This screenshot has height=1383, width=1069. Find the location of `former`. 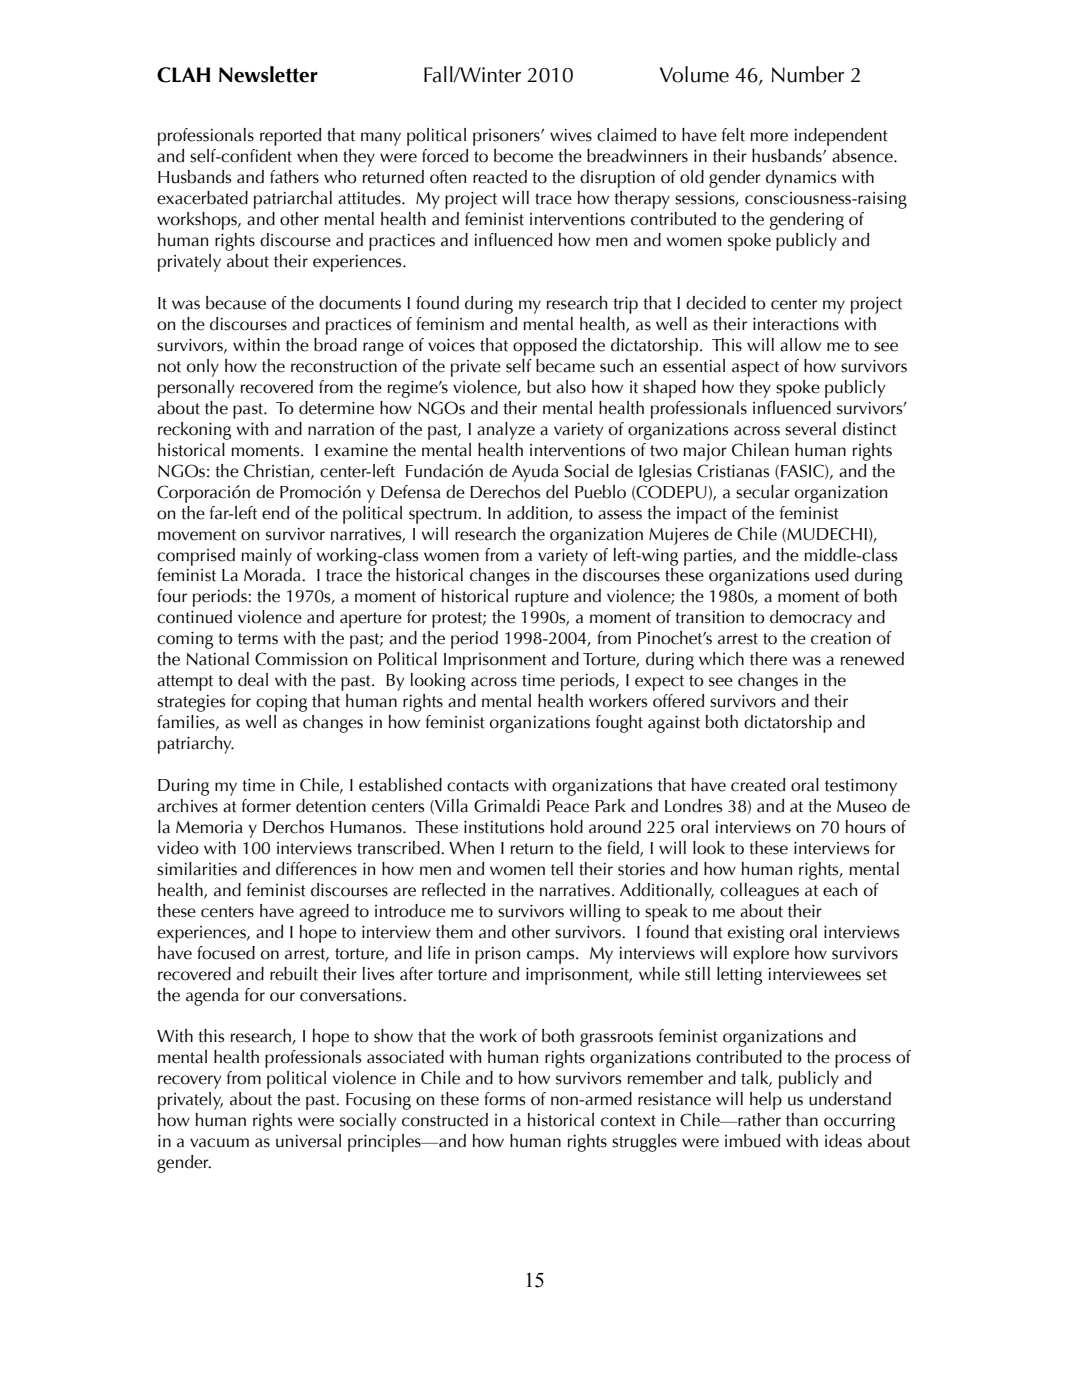

former is located at coordinates (266, 806).
